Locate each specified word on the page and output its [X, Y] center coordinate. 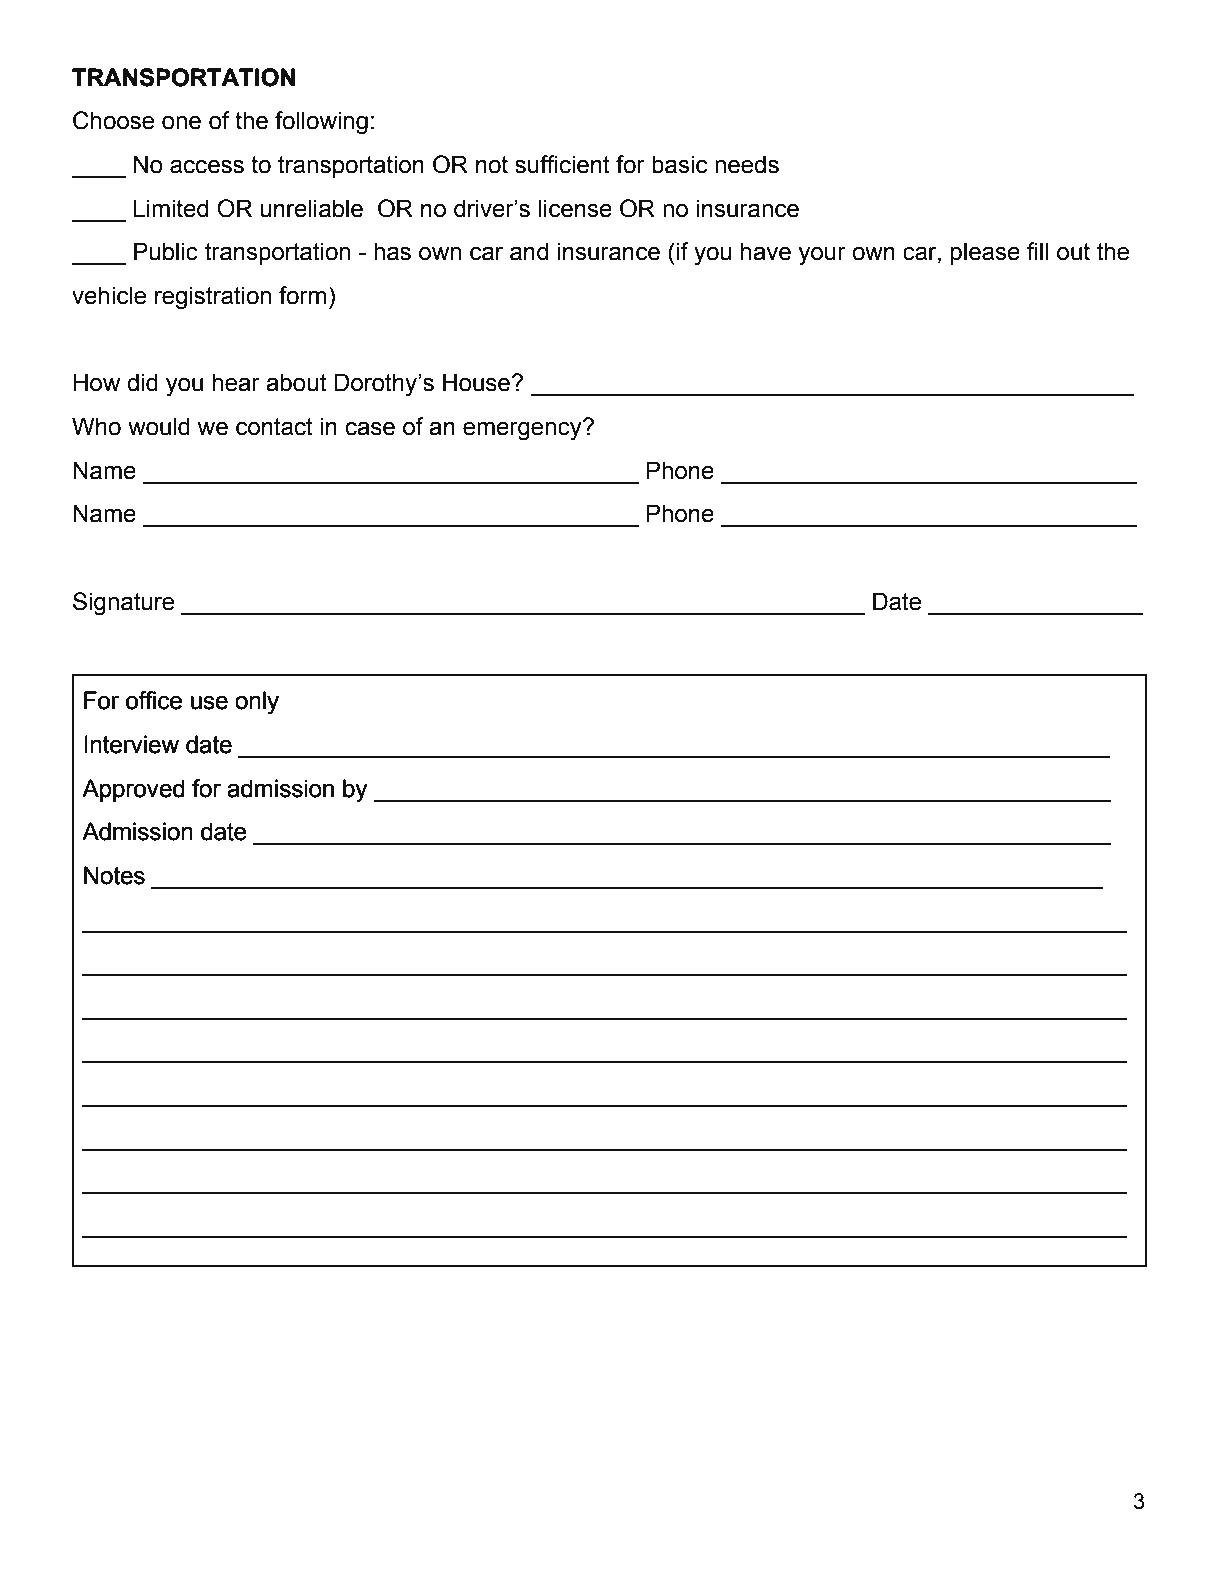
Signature [123, 604]
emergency [523, 430]
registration [213, 298]
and [529, 251]
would [159, 426]
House [477, 382]
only [257, 703]
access [207, 167]
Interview [132, 744]
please [985, 253]
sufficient [562, 164]
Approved [133, 790]
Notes [114, 875]
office [154, 700]
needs [747, 164]
